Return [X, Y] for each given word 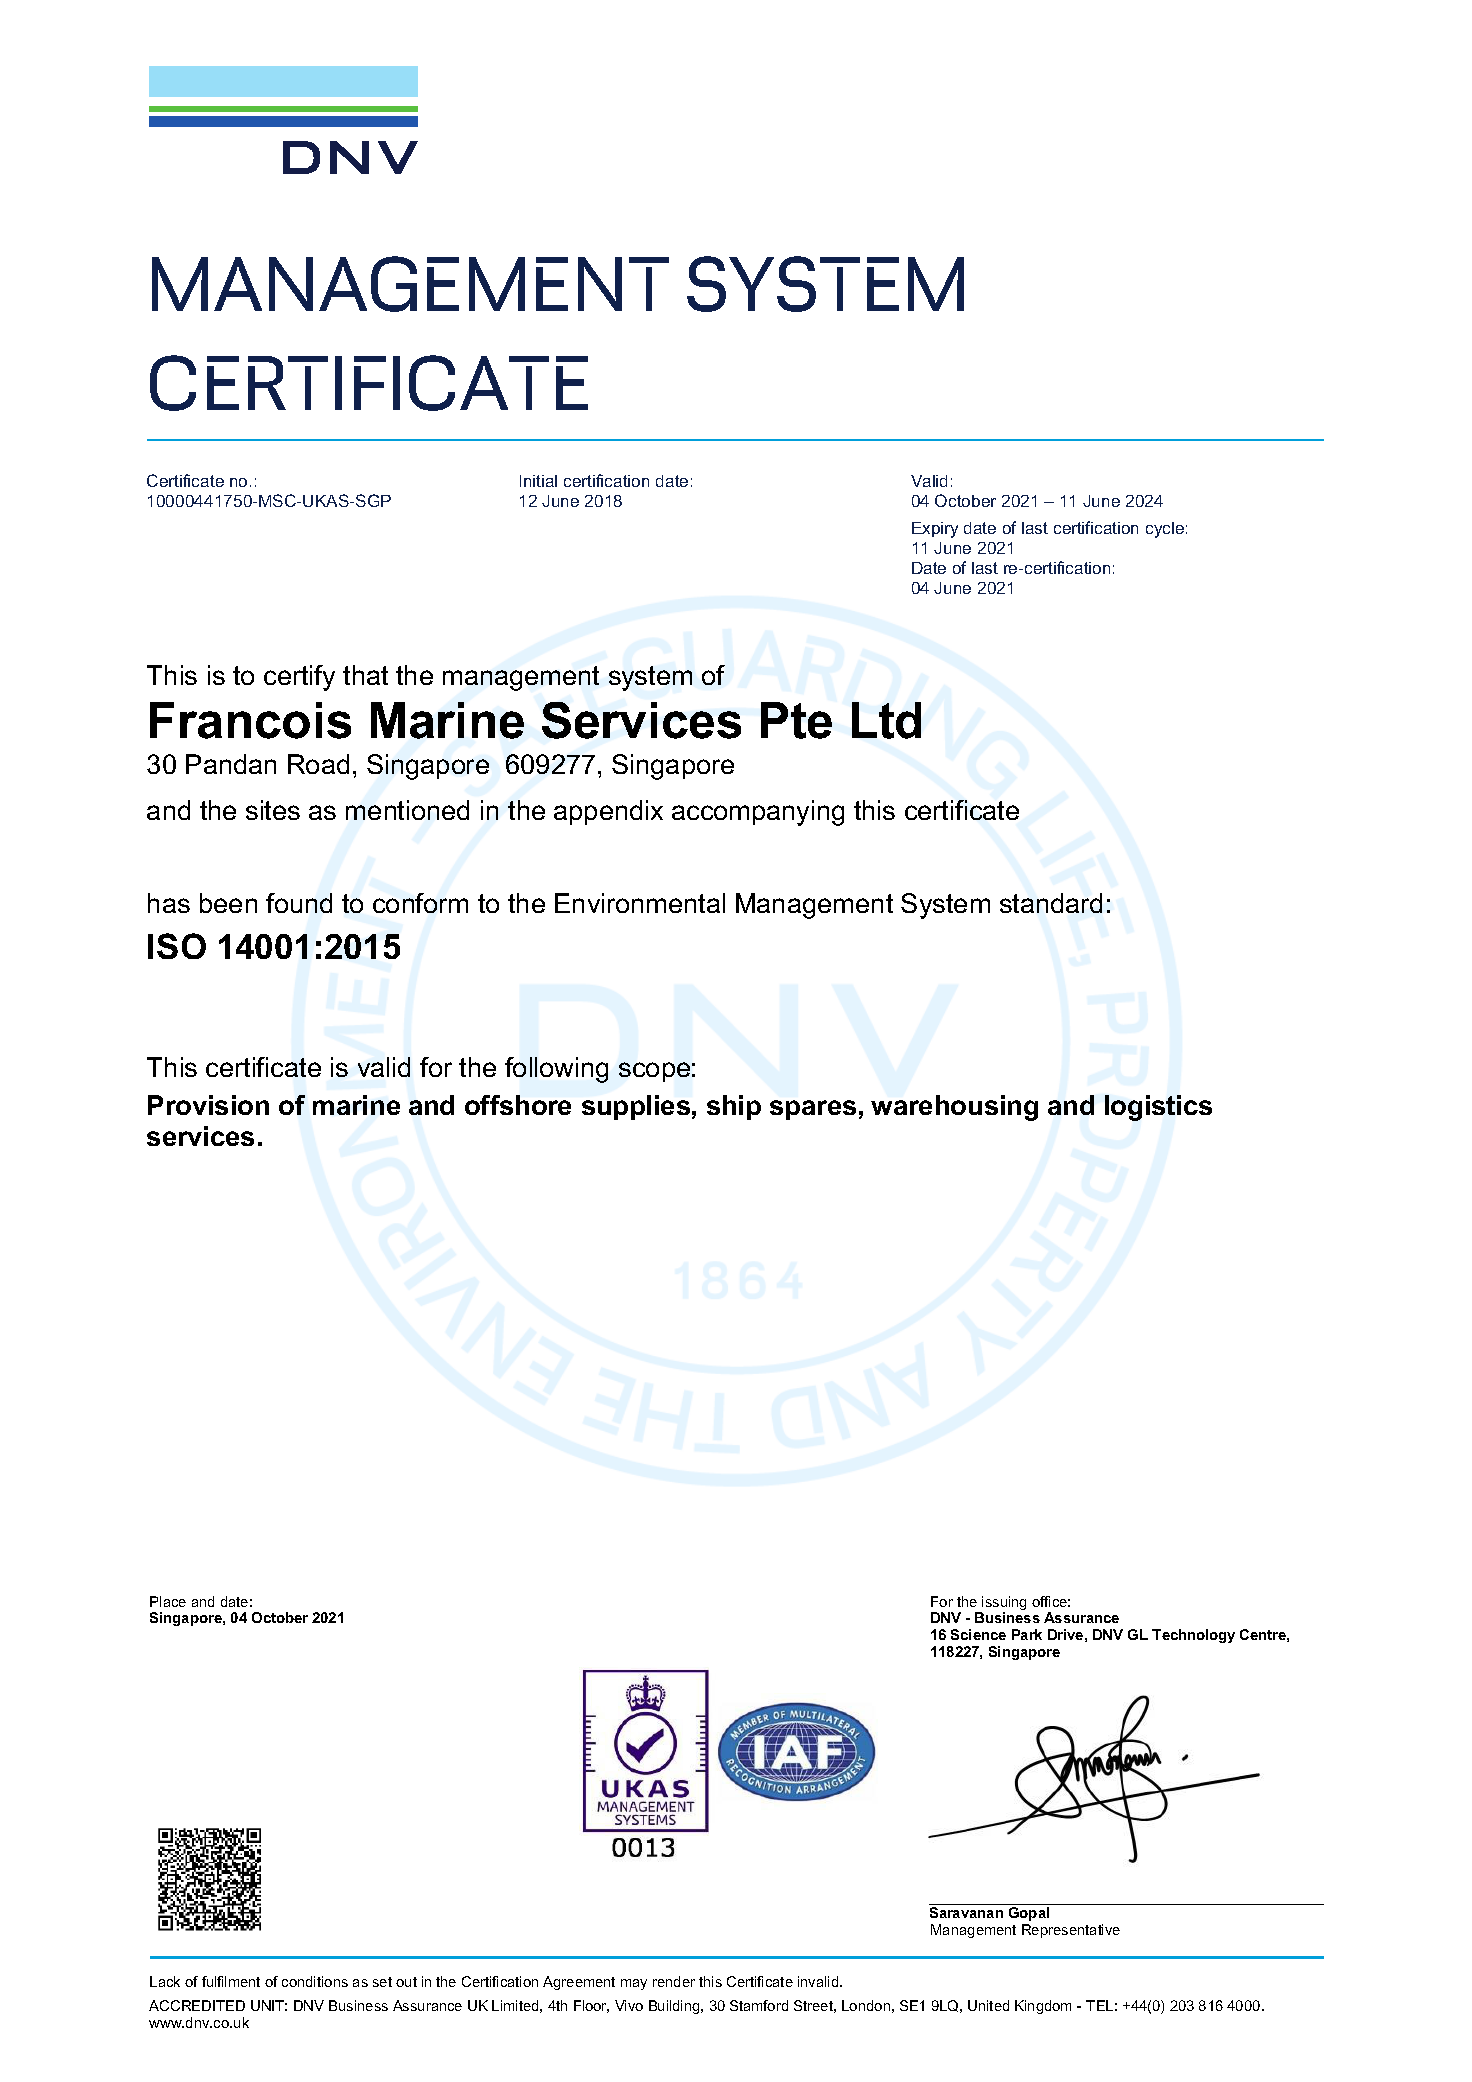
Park [1027, 1634]
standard [1051, 903]
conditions [315, 1981]
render [674, 1981]
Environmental [640, 903]
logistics [1158, 1108]
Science [978, 1634]
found [299, 903]
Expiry [935, 530]
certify [299, 678]
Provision [208, 1105]
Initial [538, 481]
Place [168, 1601]
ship [734, 1107]
